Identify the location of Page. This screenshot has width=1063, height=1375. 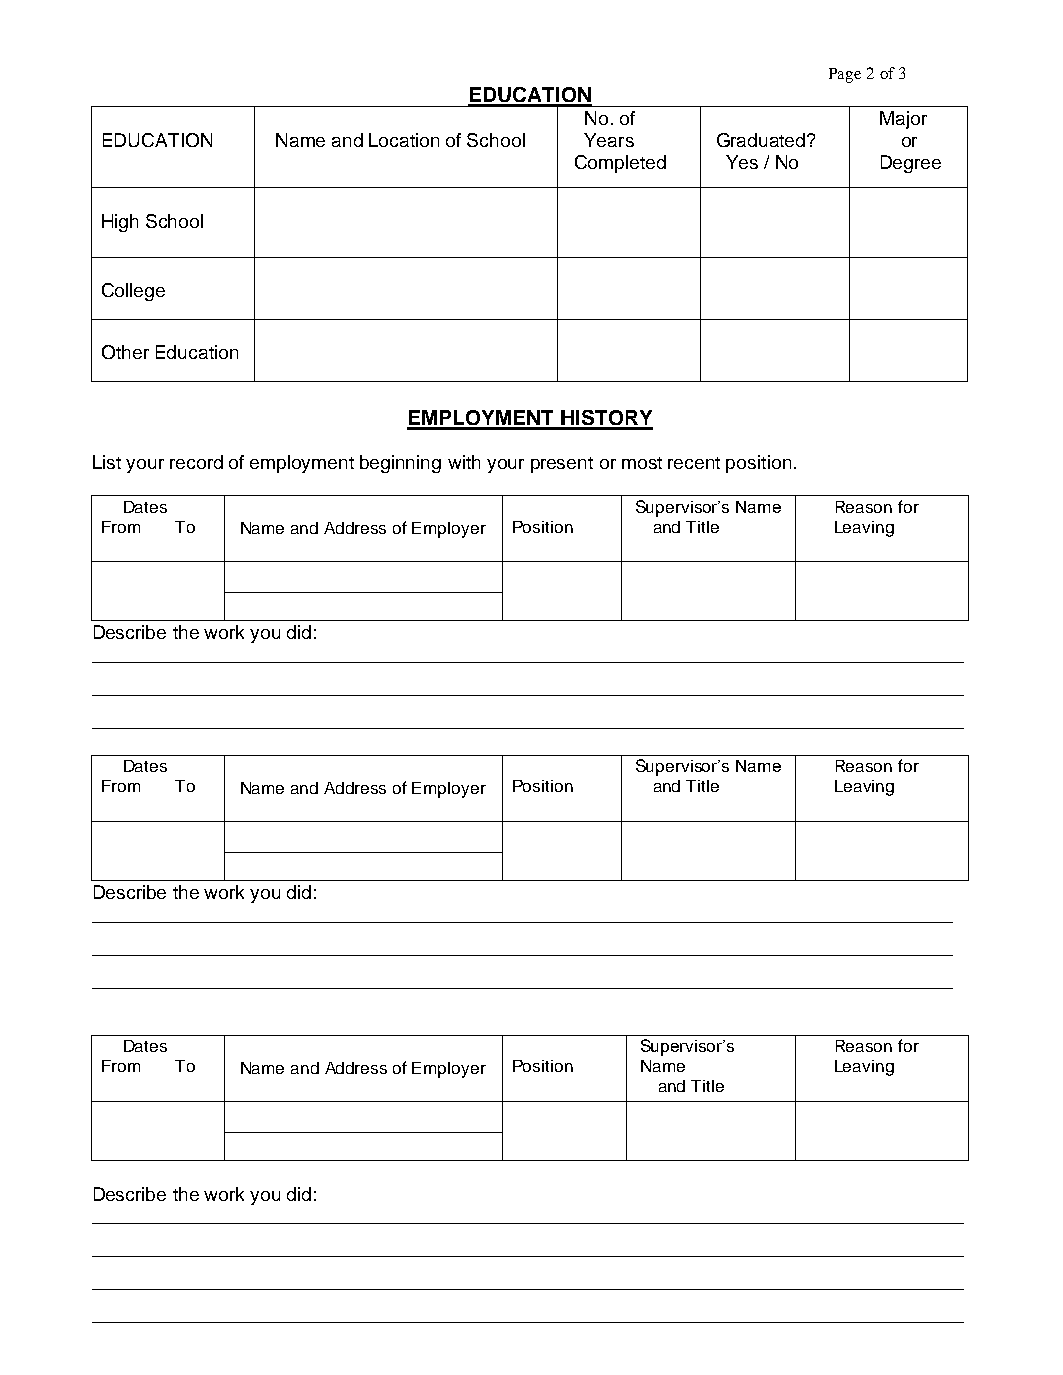
(845, 75).
